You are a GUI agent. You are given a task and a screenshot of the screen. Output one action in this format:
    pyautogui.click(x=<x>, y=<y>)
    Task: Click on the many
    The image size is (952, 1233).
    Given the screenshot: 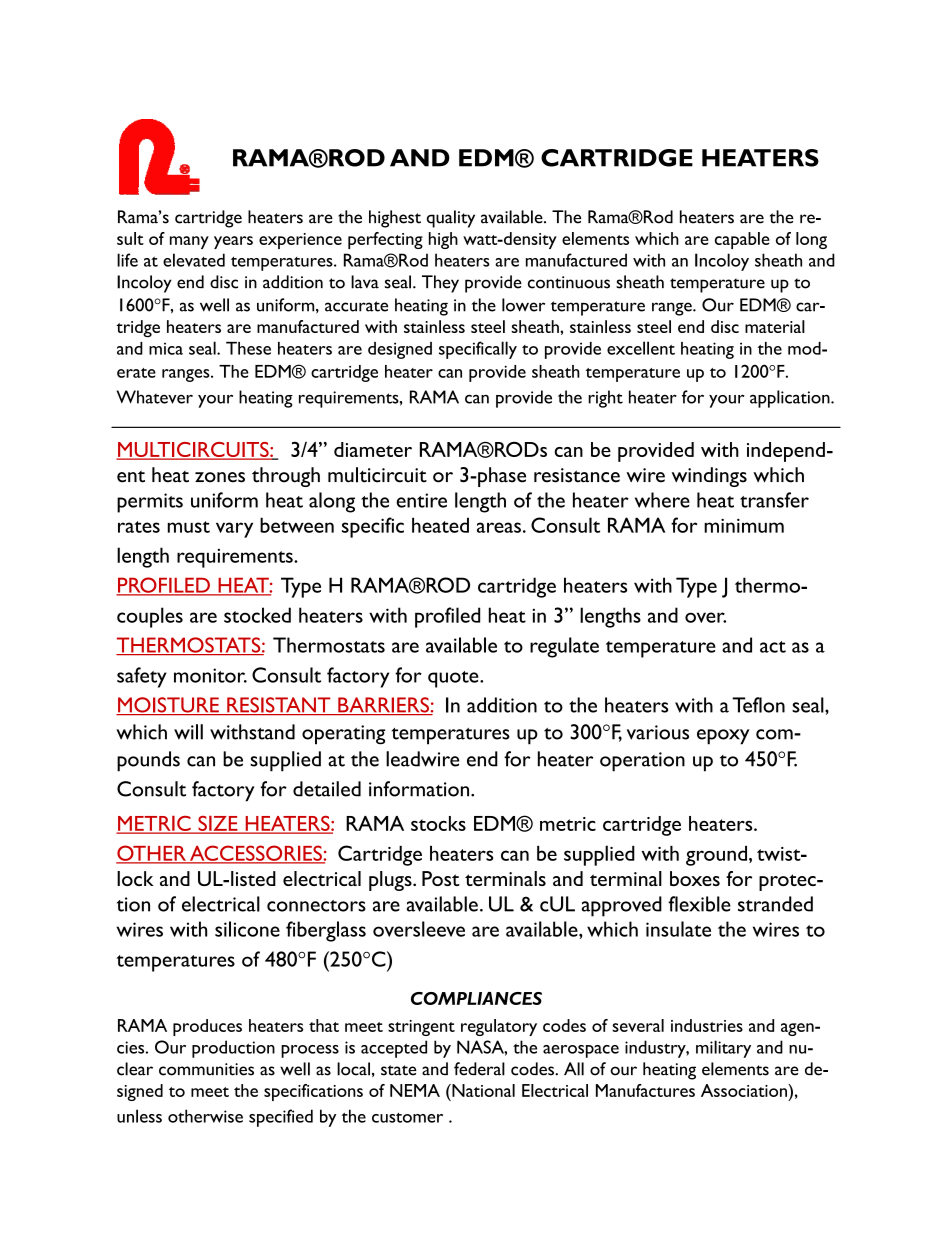 What is the action you would take?
    pyautogui.click(x=189, y=242)
